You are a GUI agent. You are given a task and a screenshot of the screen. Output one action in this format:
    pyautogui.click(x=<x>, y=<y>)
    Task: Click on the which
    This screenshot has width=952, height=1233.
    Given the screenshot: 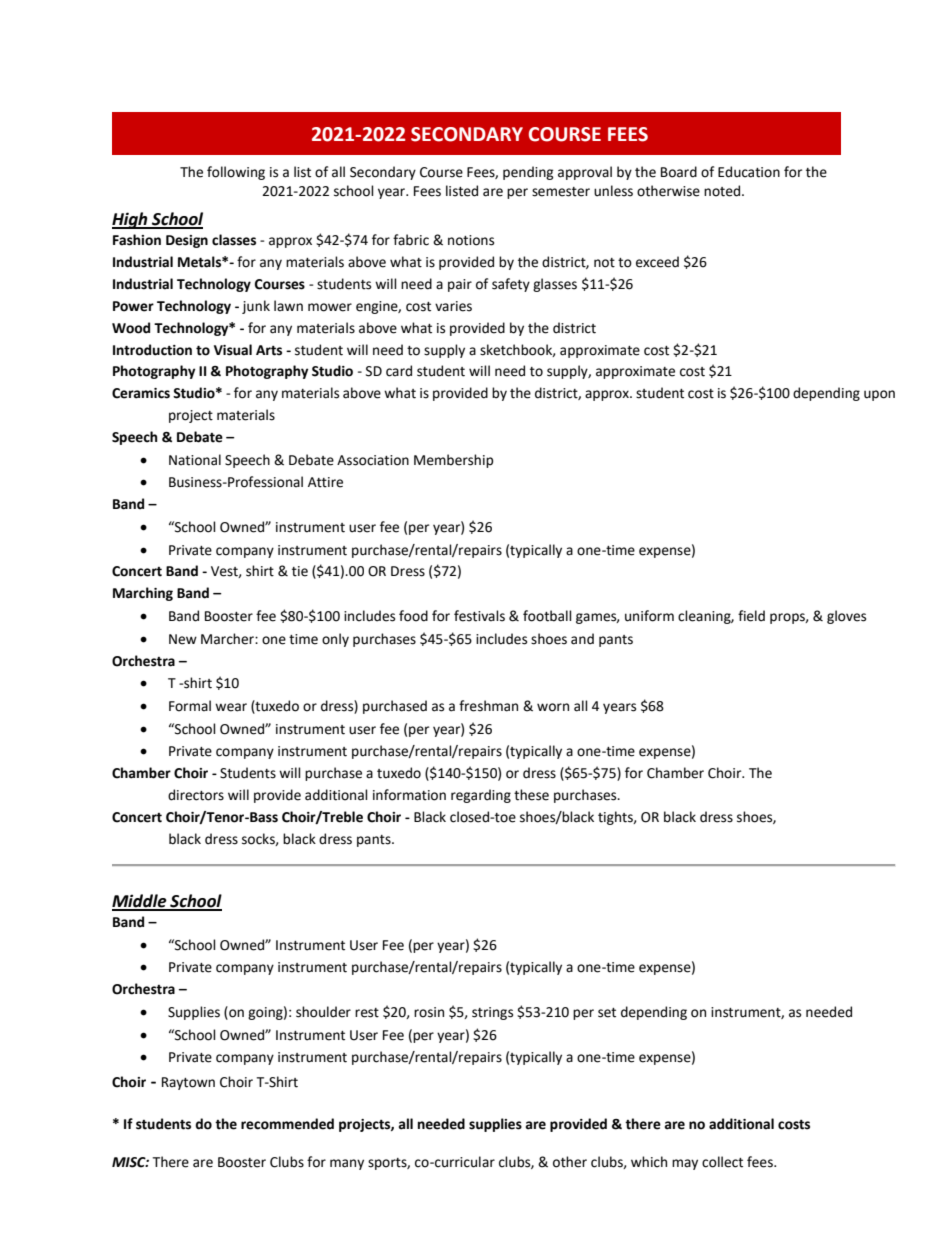 What is the action you would take?
    pyautogui.click(x=649, y=1162)
